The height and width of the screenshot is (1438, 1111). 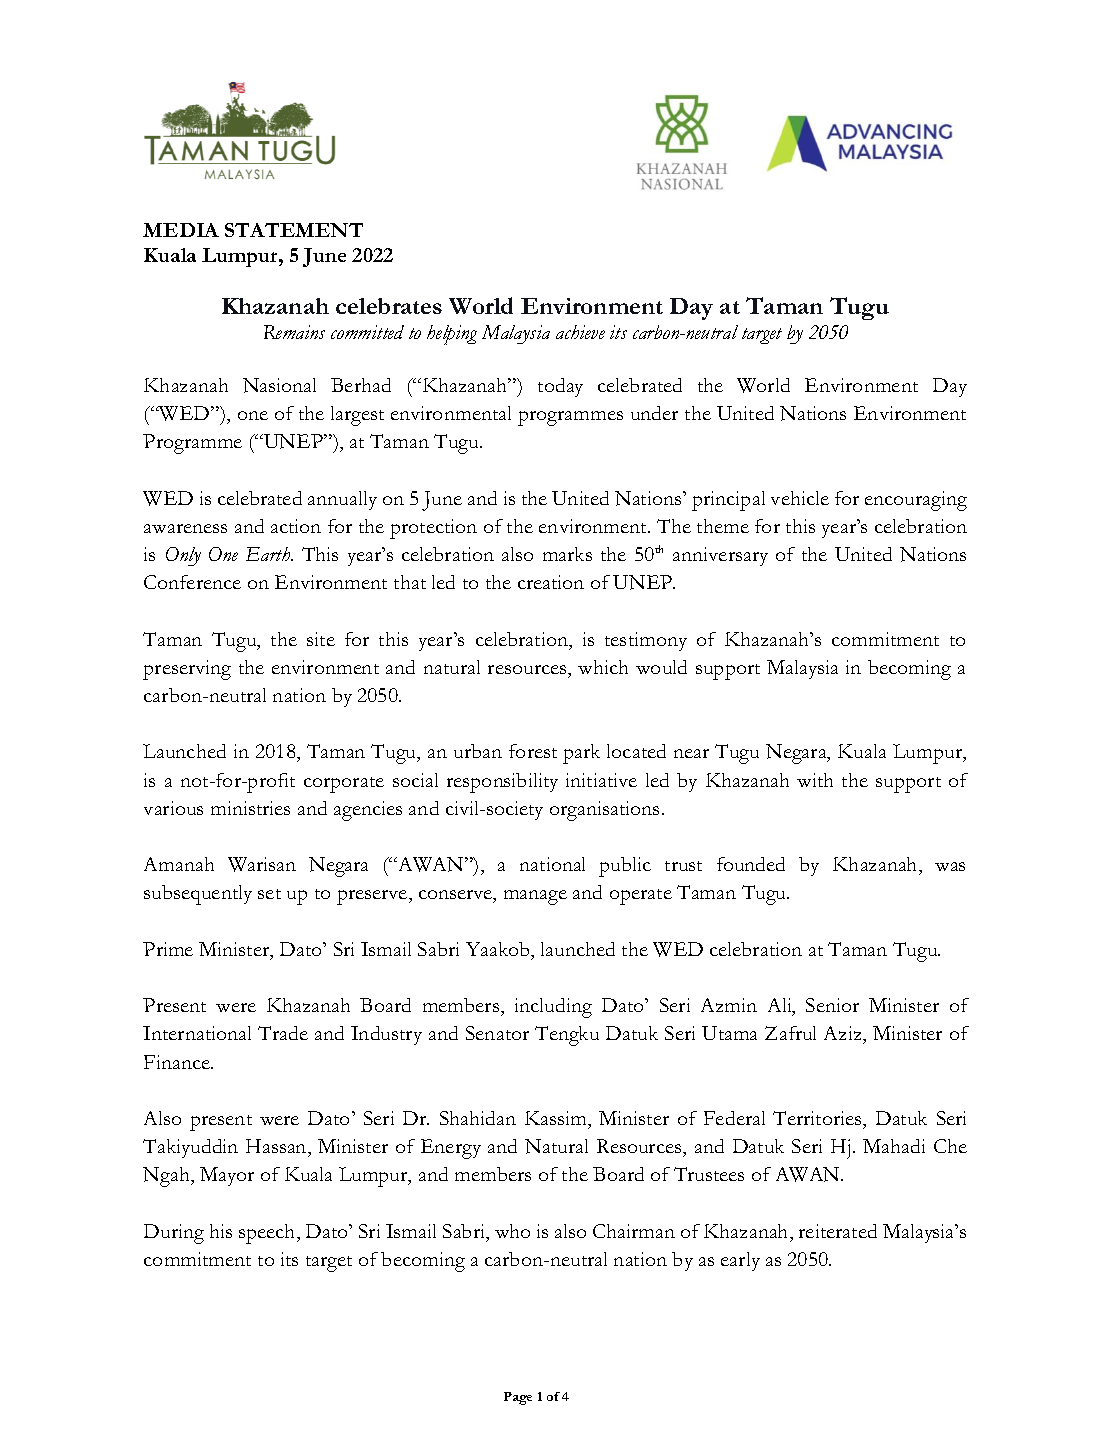 I want to click on with, so click(x=815, y=780).
